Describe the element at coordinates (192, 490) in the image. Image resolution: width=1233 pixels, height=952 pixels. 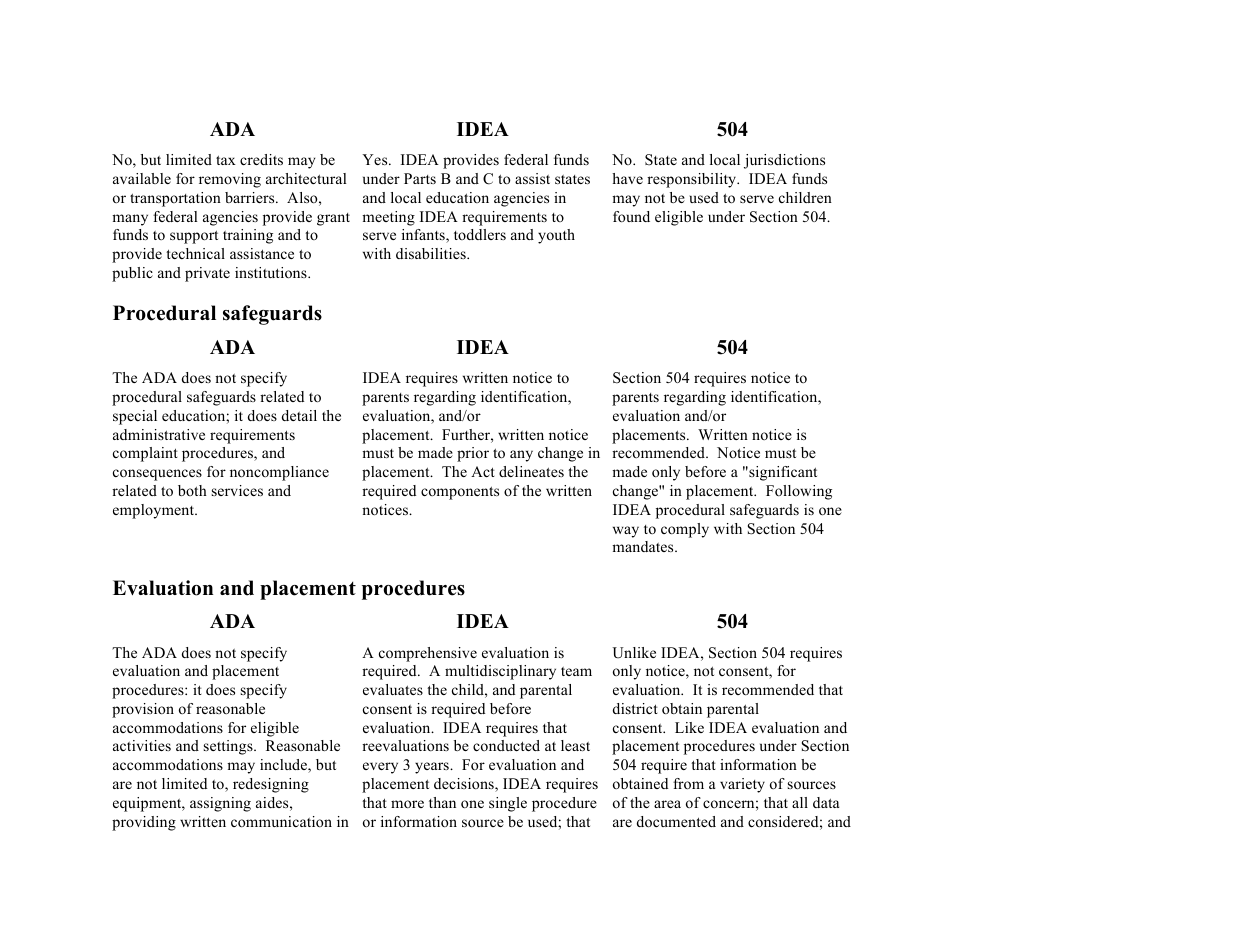
I see `both` at that location.
